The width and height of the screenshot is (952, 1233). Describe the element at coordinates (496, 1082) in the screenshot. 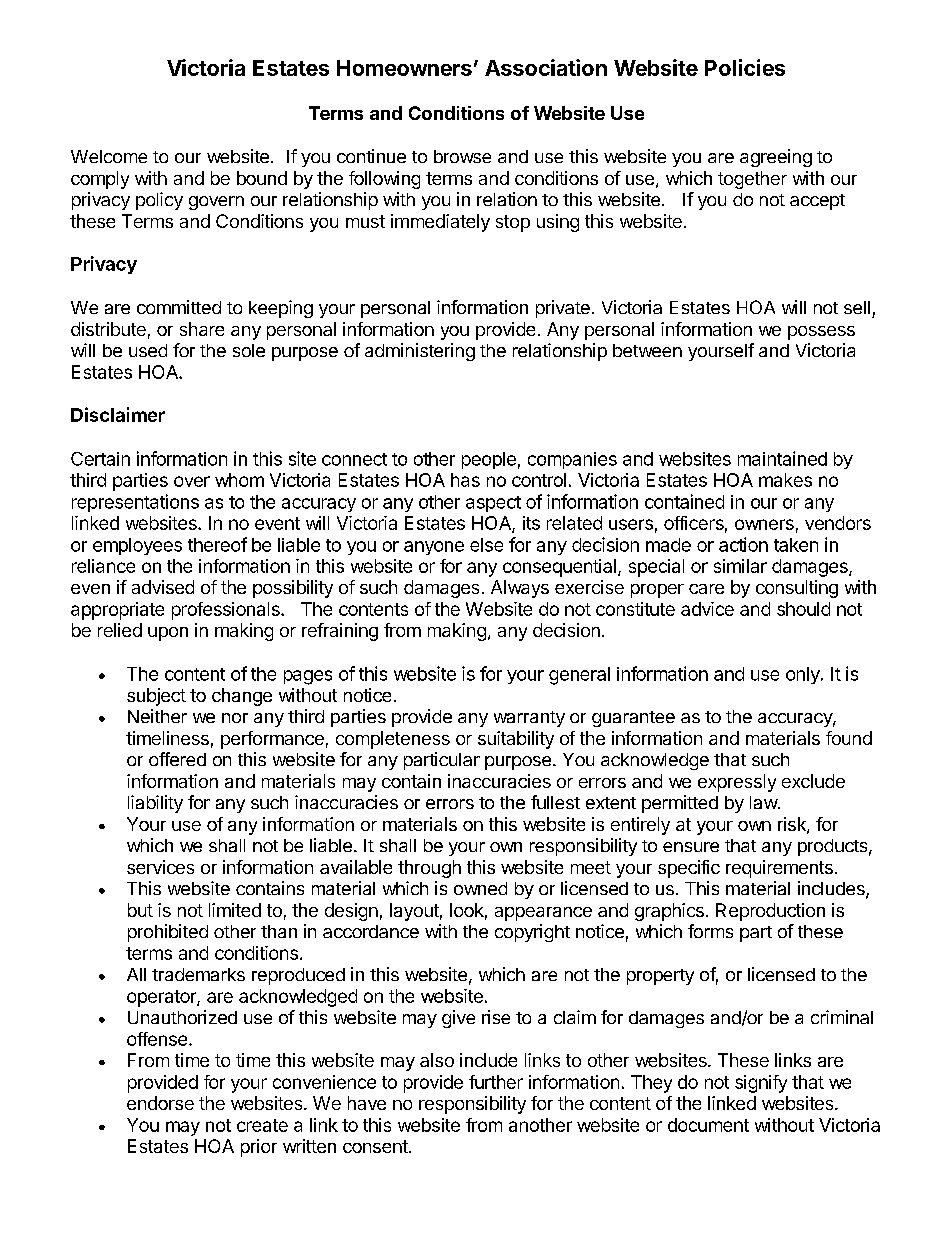

I see `further` at that location.
